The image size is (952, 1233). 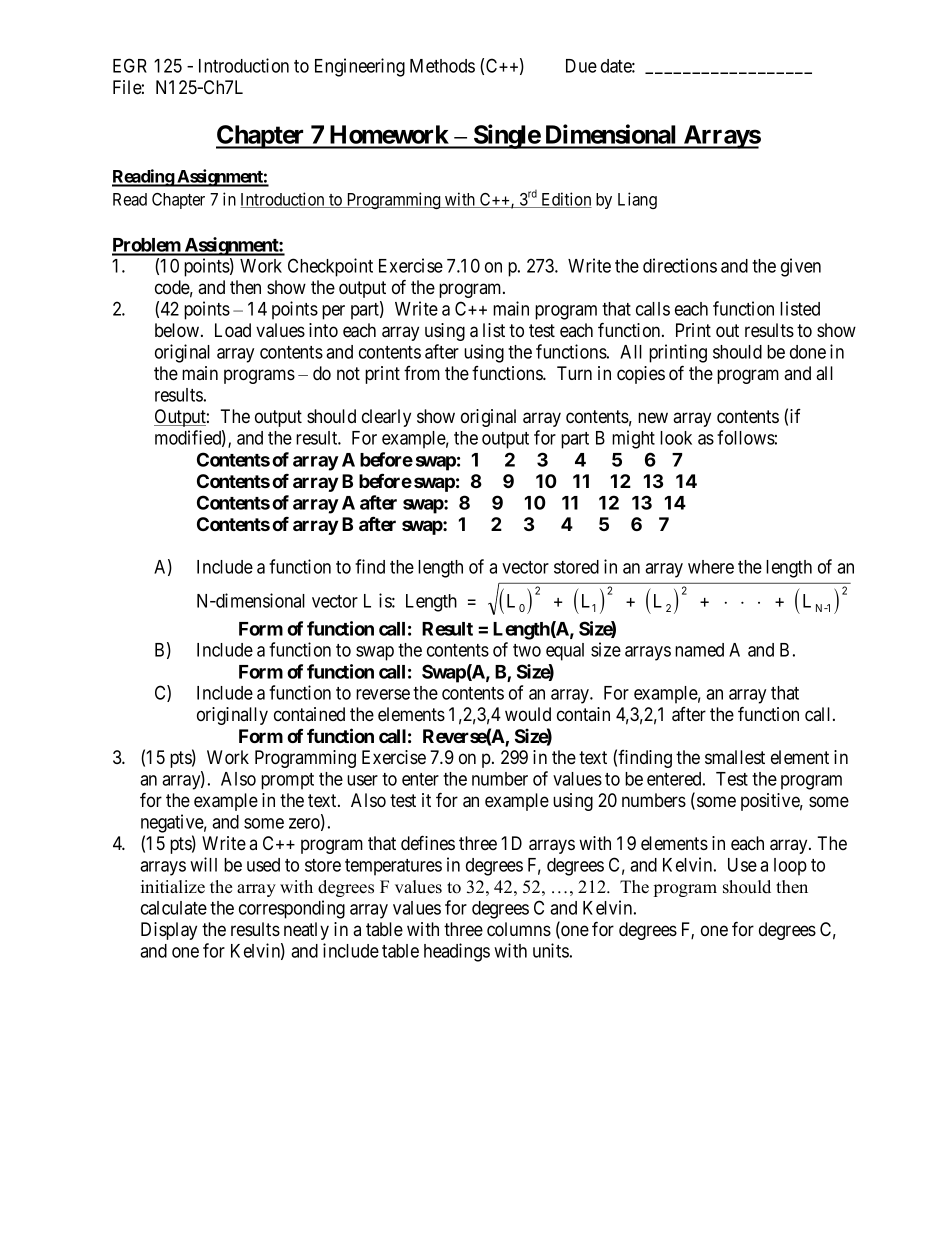 What do you see at coordinates (360, 67) in the page?
I see `Engineering` at bounding box center [360, 67].
